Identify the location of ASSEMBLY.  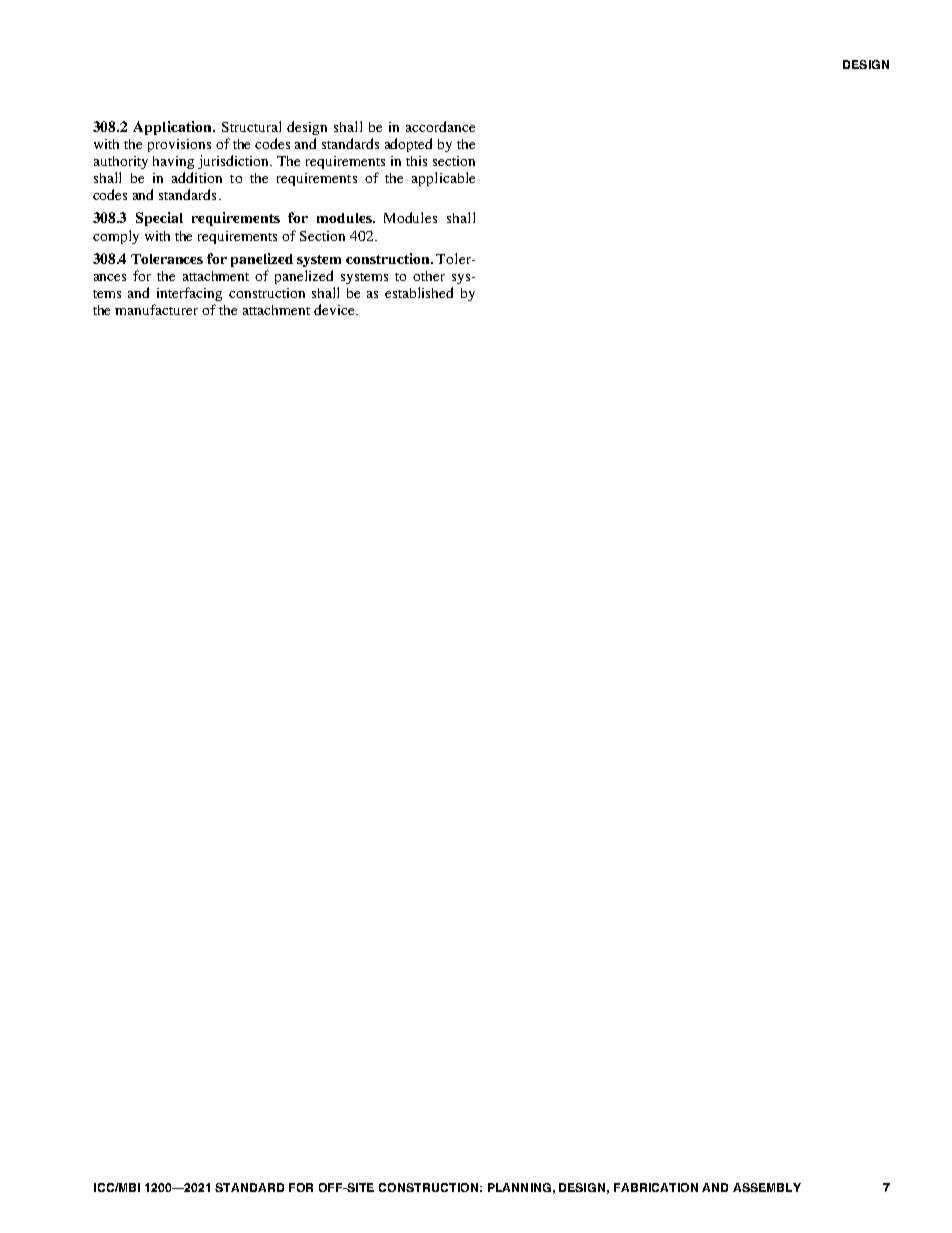
(767, 1187).
